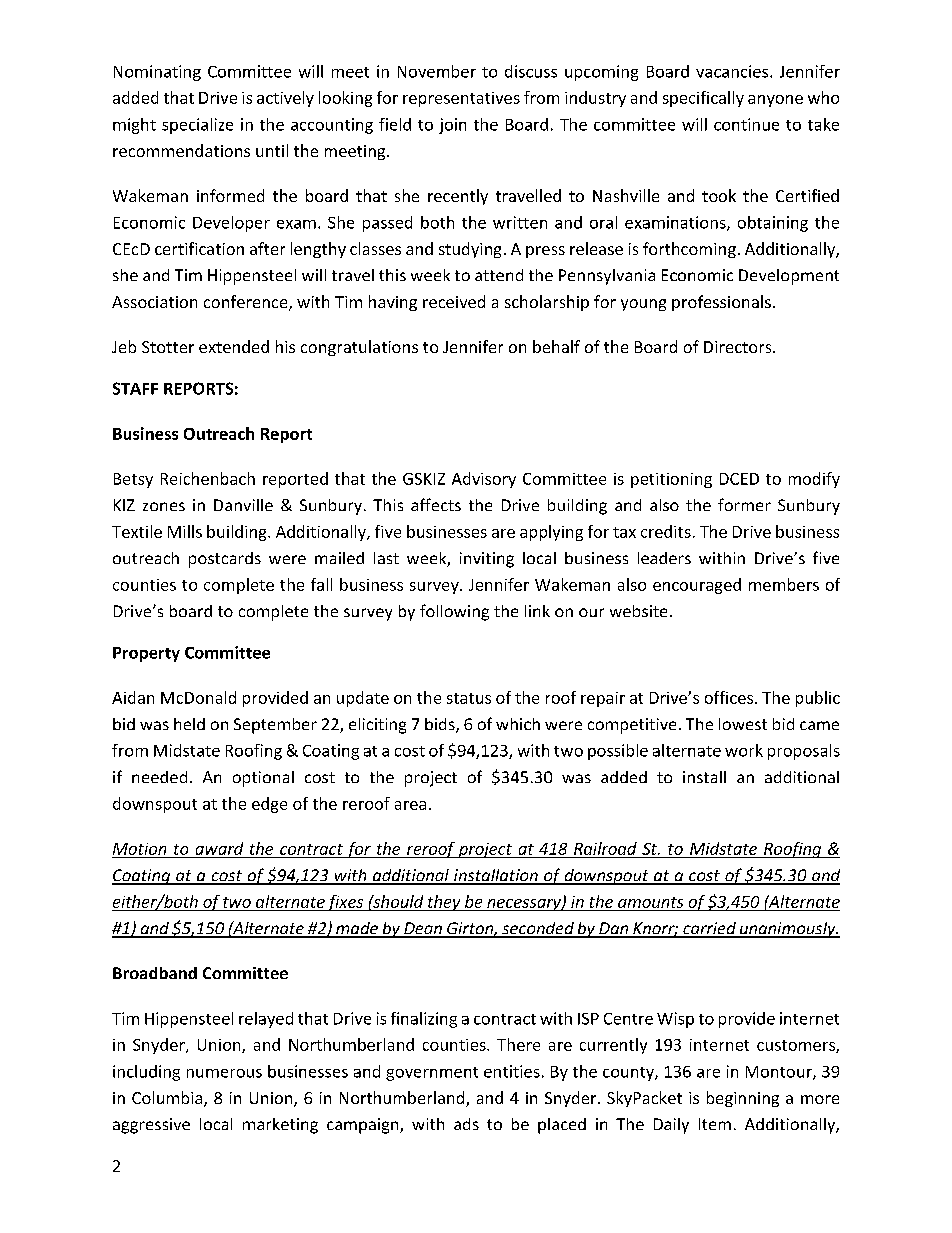 The width and height of the document is (952, 1233). I want to click on conference, so click(247, 302).
